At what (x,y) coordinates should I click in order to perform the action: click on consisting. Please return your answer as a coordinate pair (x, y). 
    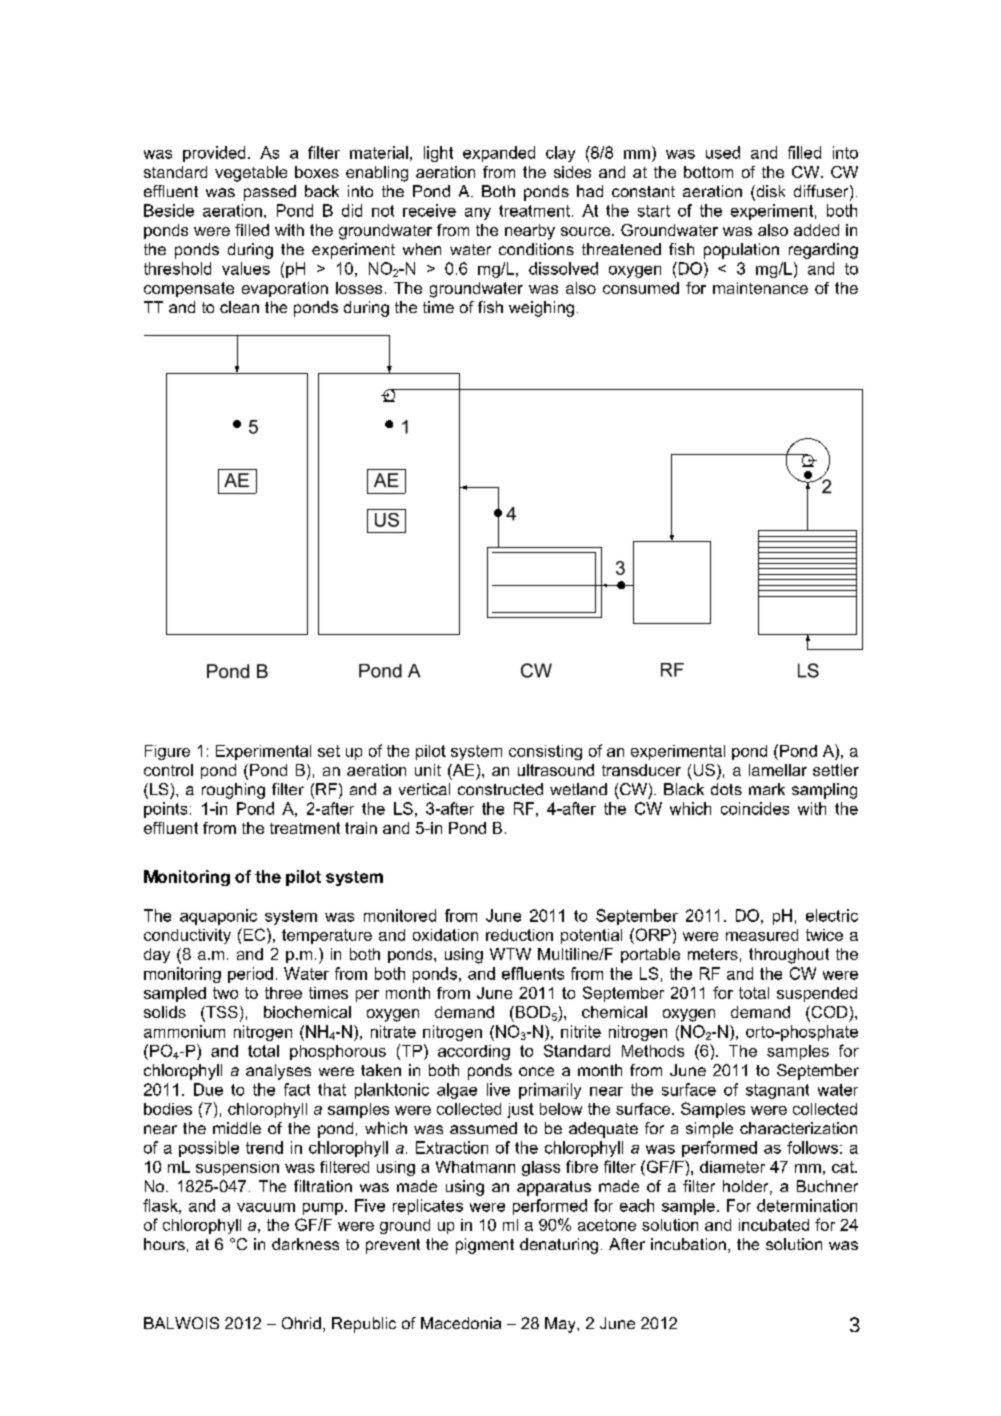
    Looking at the image, I should click on (545, 752).
